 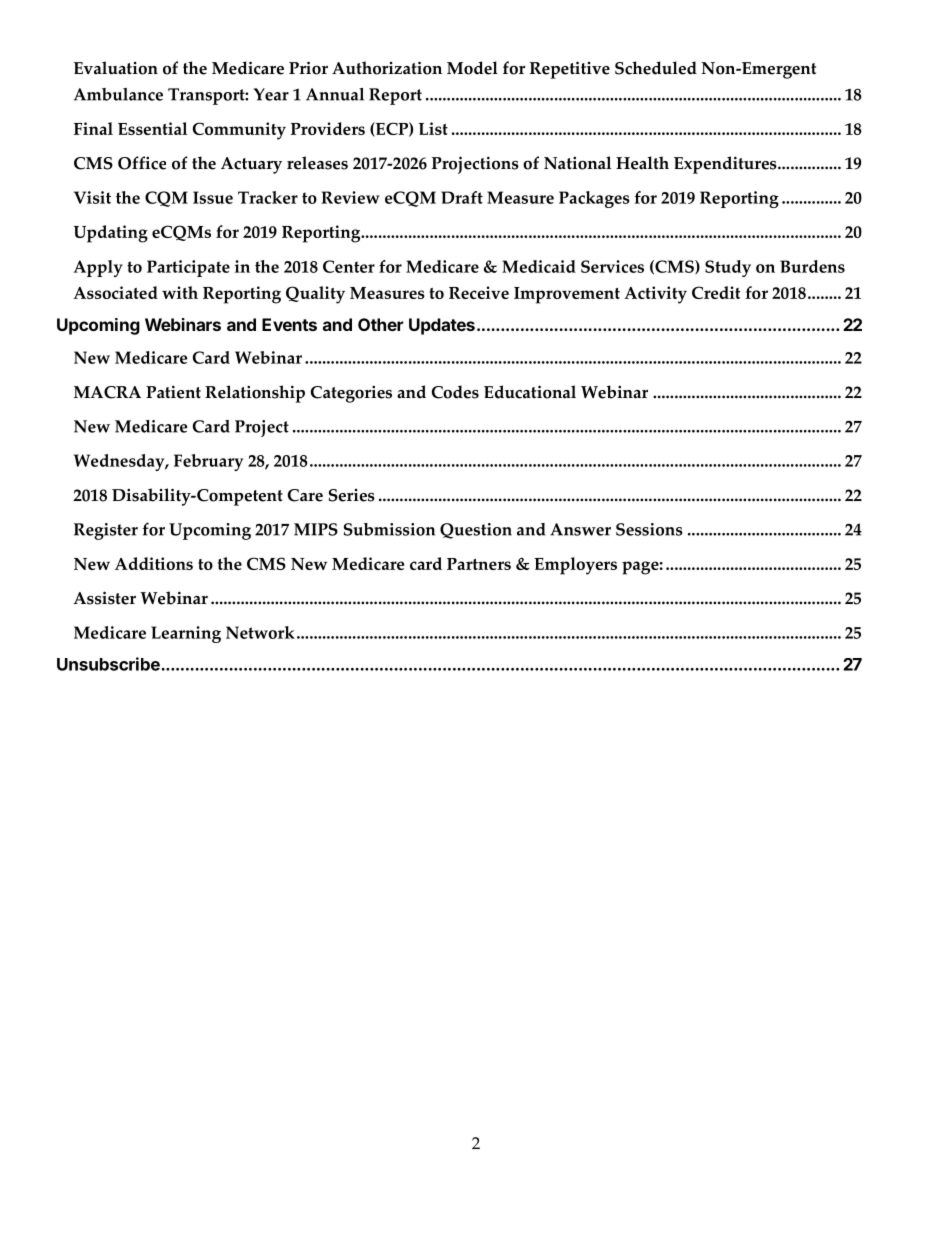 What do you see at coordinates (716, 292) in the screenshot?
I see `Credit` at bounding box center [716, 292].
